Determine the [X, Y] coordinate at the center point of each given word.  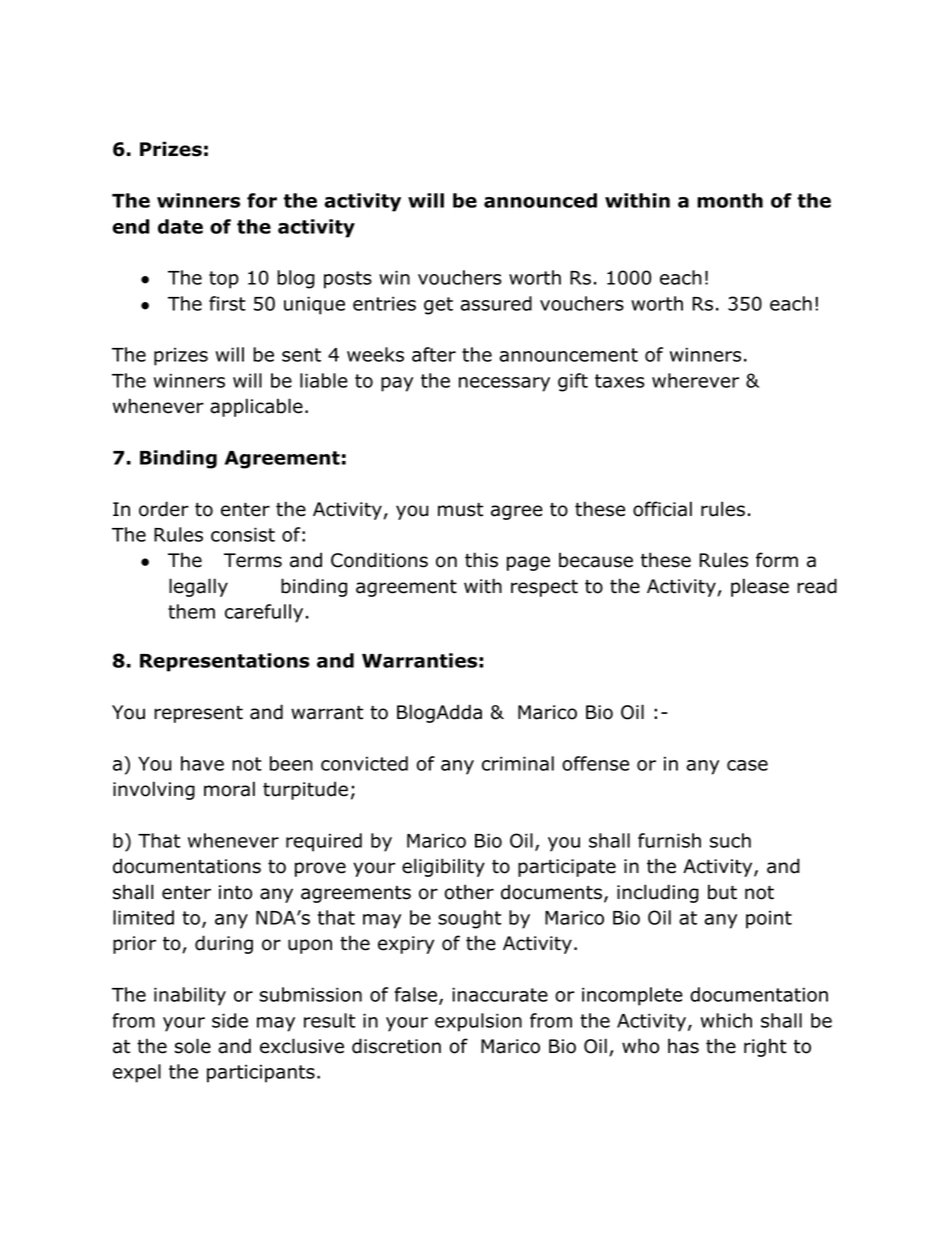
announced [540, 200]
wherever [695, 380]
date [180, 226]
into [235, 892]
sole [192, 1046]
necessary [504, 384]
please [760, 587]
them [191, 611]
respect [544, 588]
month [730, 200]
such [730, 840]
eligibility [443, 867]
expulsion [478, 1022]
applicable [256, 407]
